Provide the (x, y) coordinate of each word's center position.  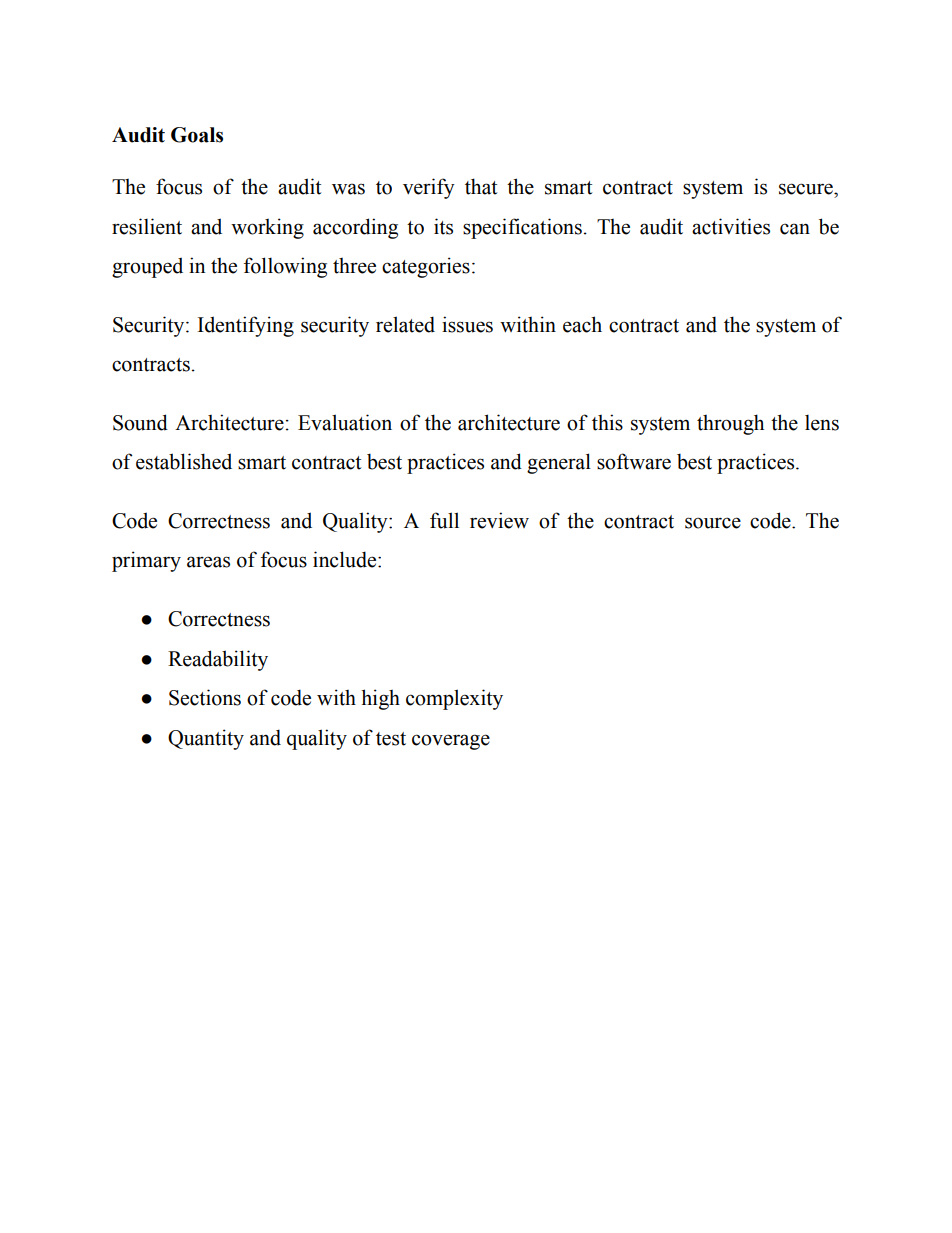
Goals (197, 135)
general (559, 463)
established (184, 461)
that (481, 186)
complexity (454, 699)
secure (807, 189)
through (730, 424)
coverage (451, 742)
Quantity (206, 739)
